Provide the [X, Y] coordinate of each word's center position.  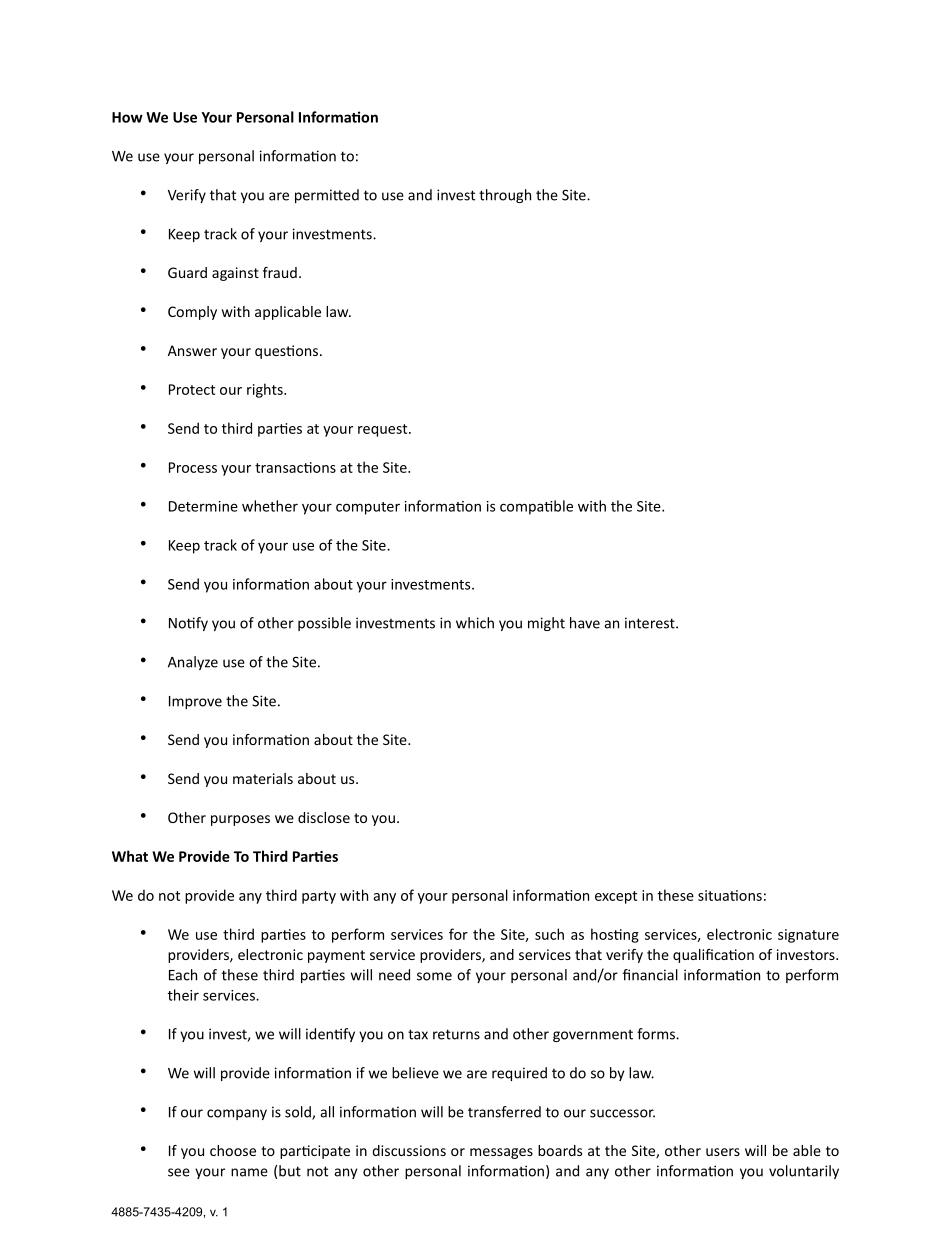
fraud [280, 272]
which [475, 623]
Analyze [193, 663]
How [127, 117]
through [505, 196]
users [723, 1152]
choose [233, 1150]
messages [501, 1153]
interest [651, 623]
